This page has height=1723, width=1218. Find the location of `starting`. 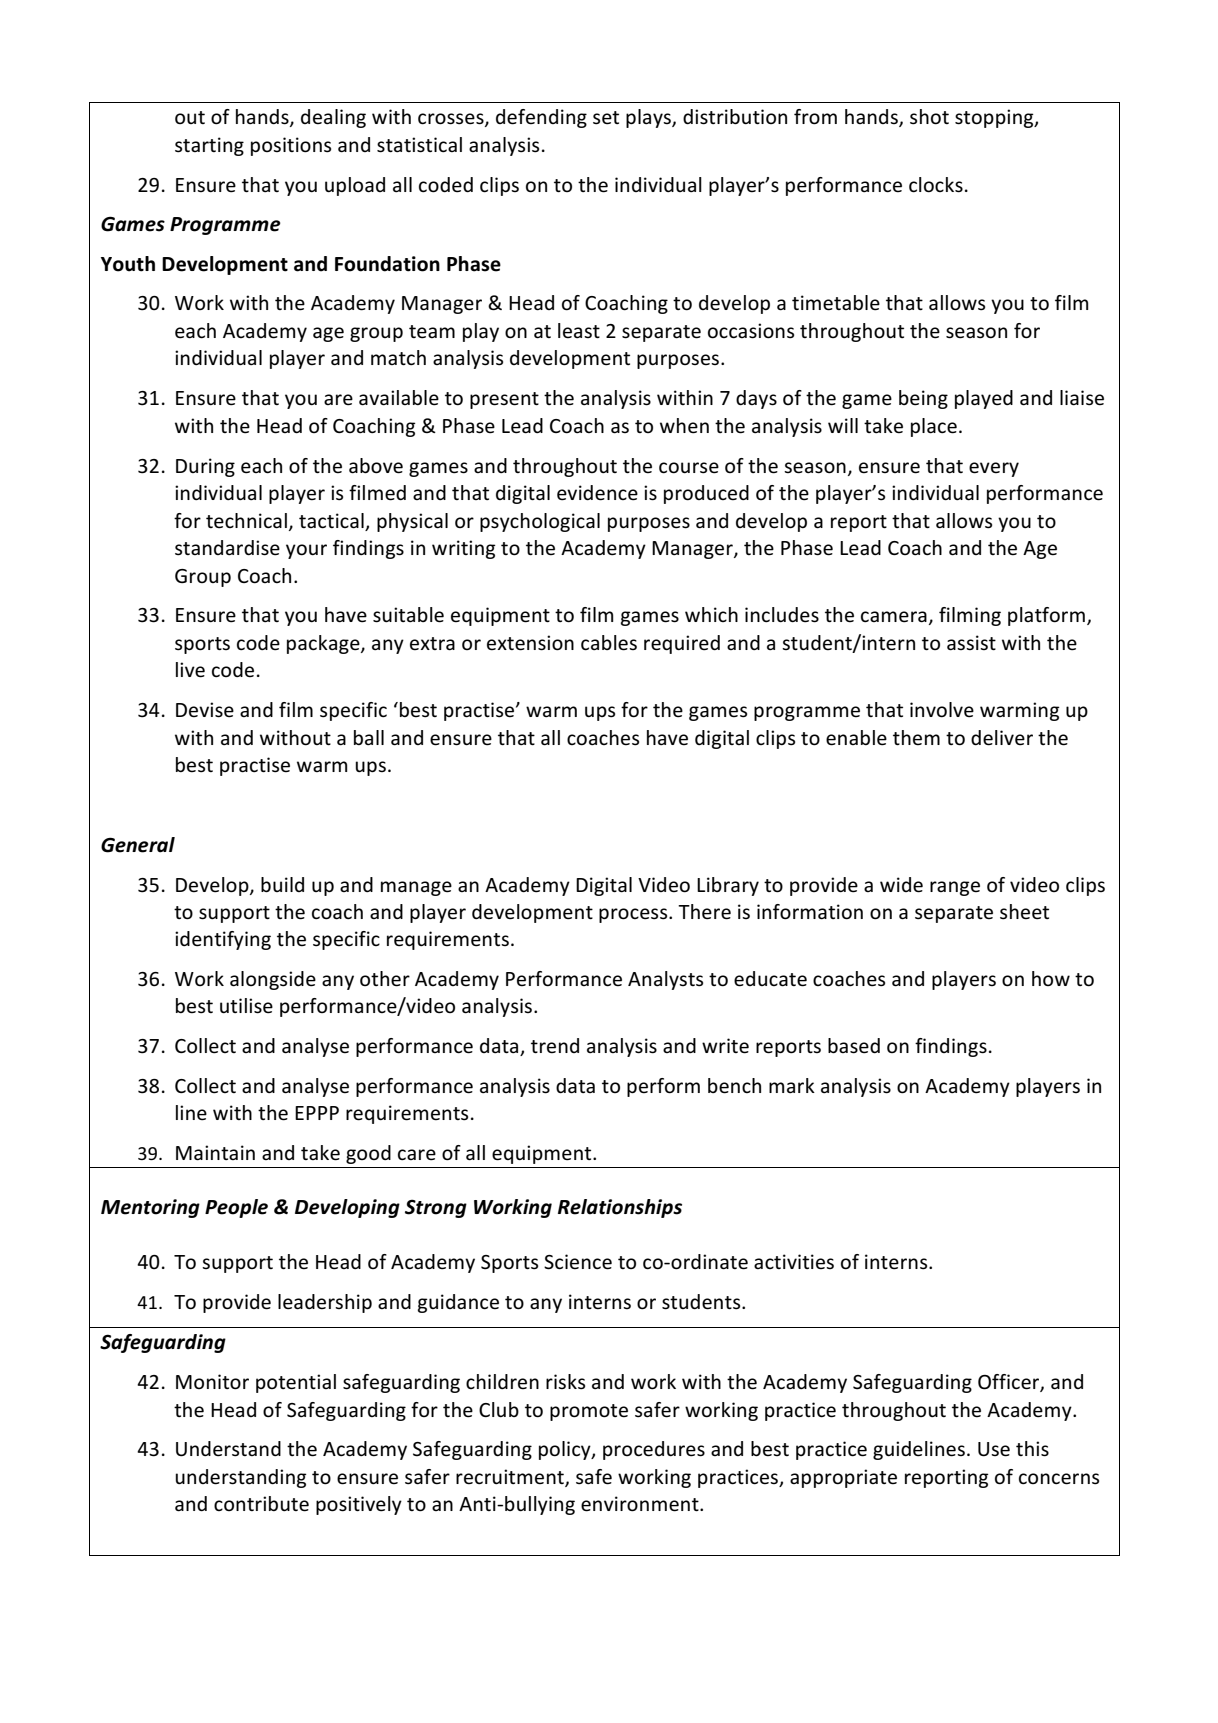

starting is located at coordinates (209, 146).
